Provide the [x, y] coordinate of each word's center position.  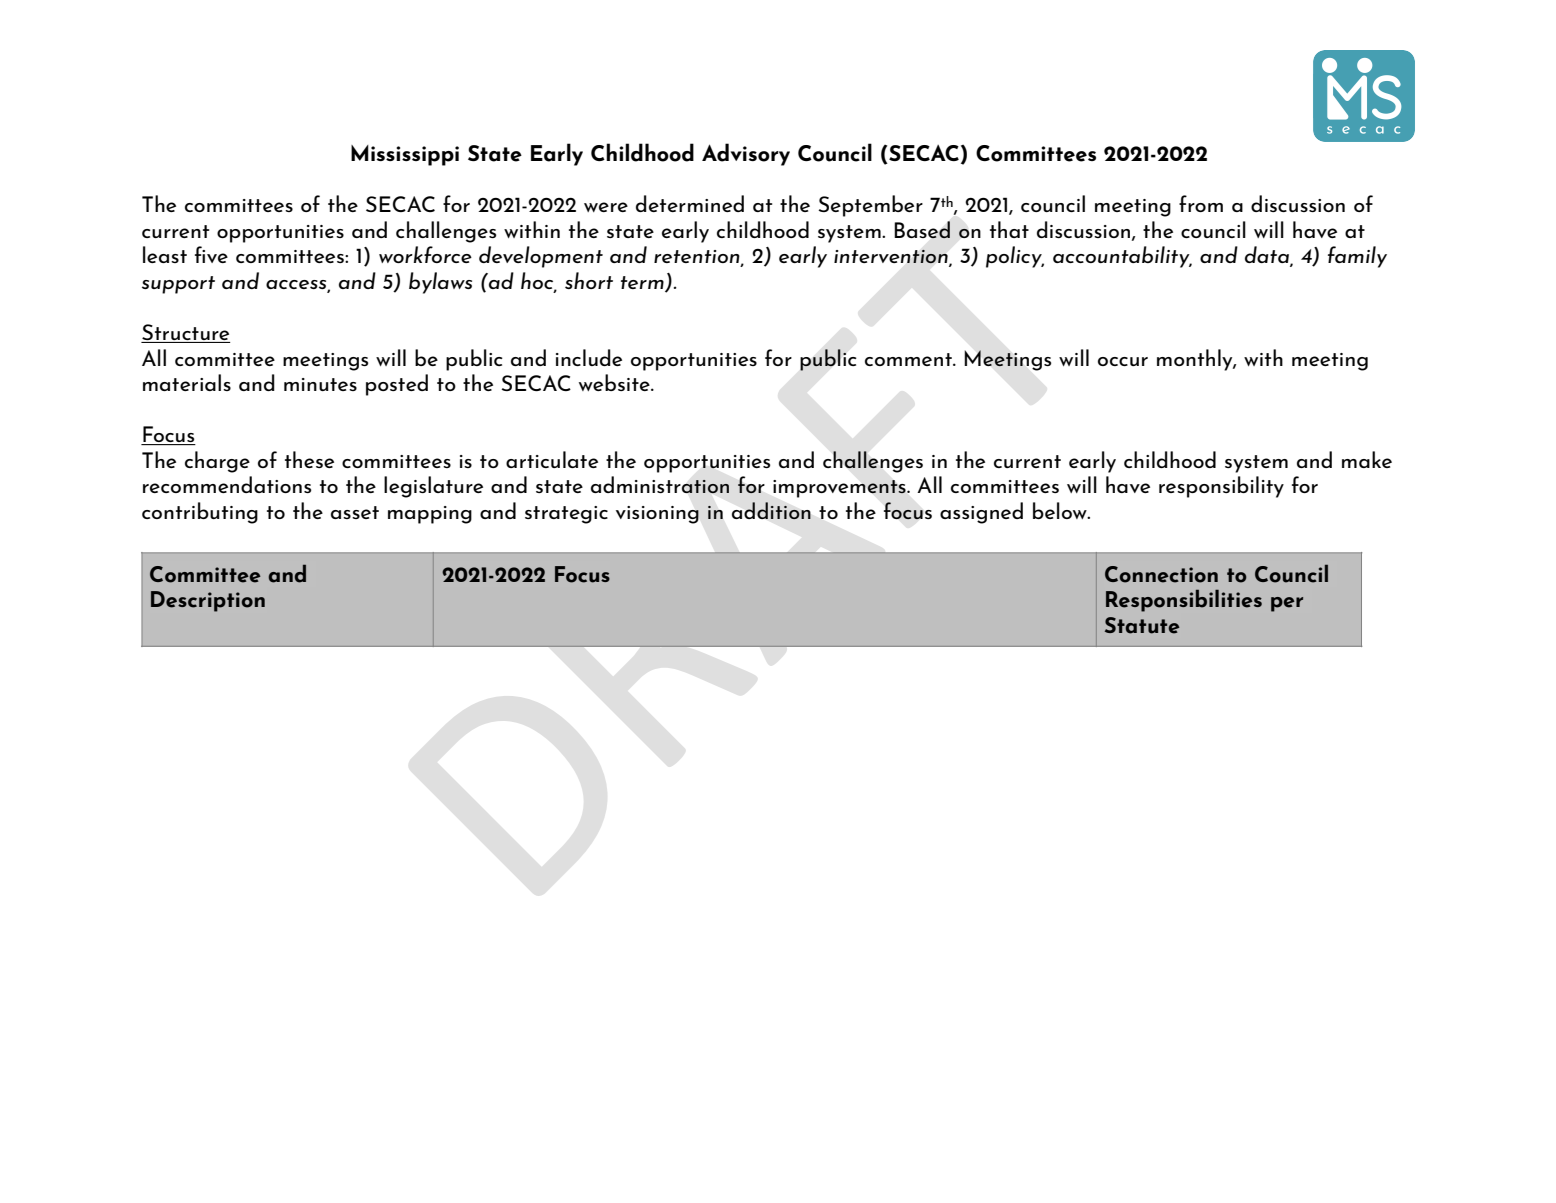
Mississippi [405, 155]
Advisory [746, 154]
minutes [320, 384]
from [1201, 203]
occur [1123, 361]
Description [208, 601]
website [615, 382]
